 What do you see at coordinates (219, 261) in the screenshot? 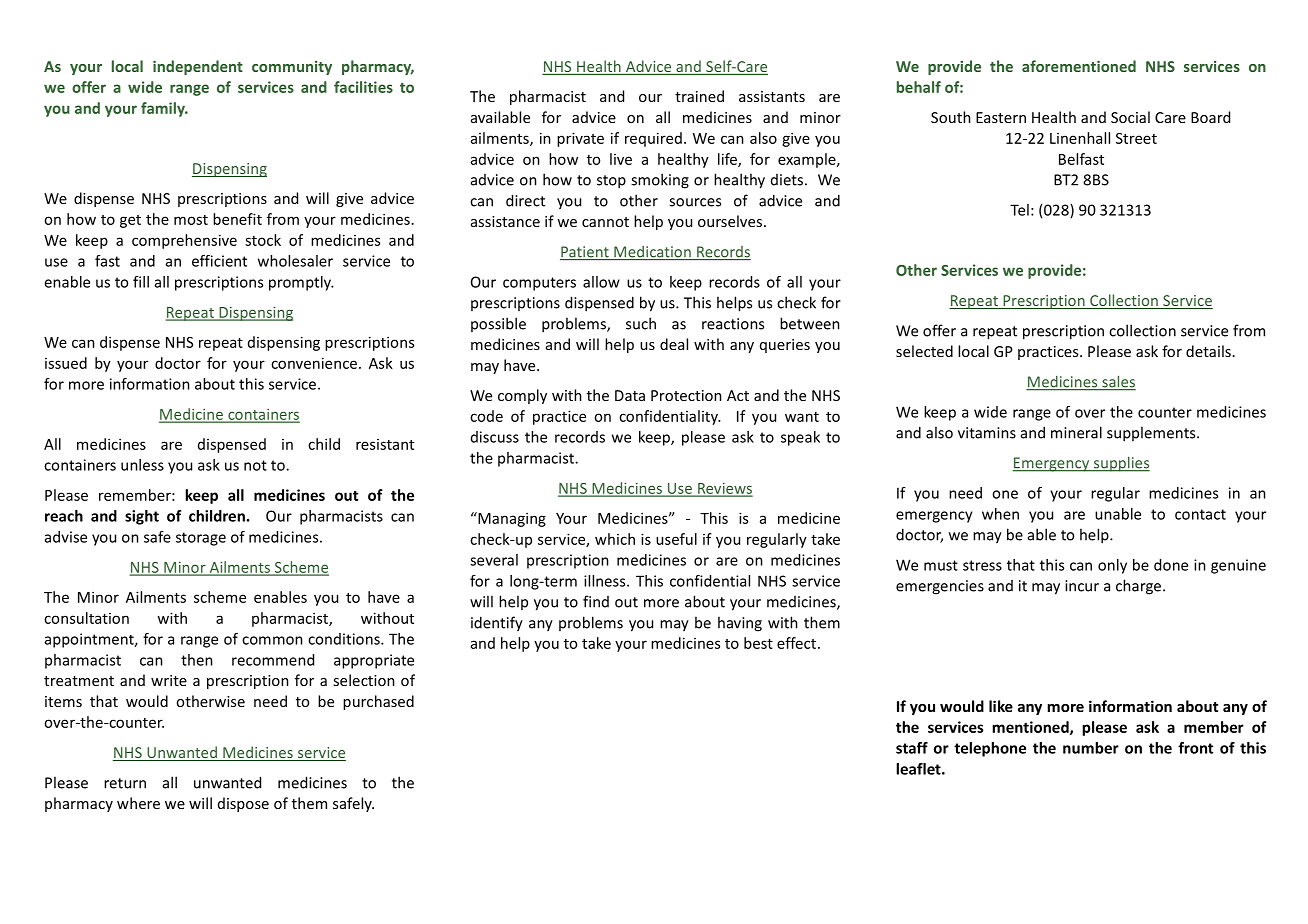
I see `efficient` at bounding box center [219, 261].
